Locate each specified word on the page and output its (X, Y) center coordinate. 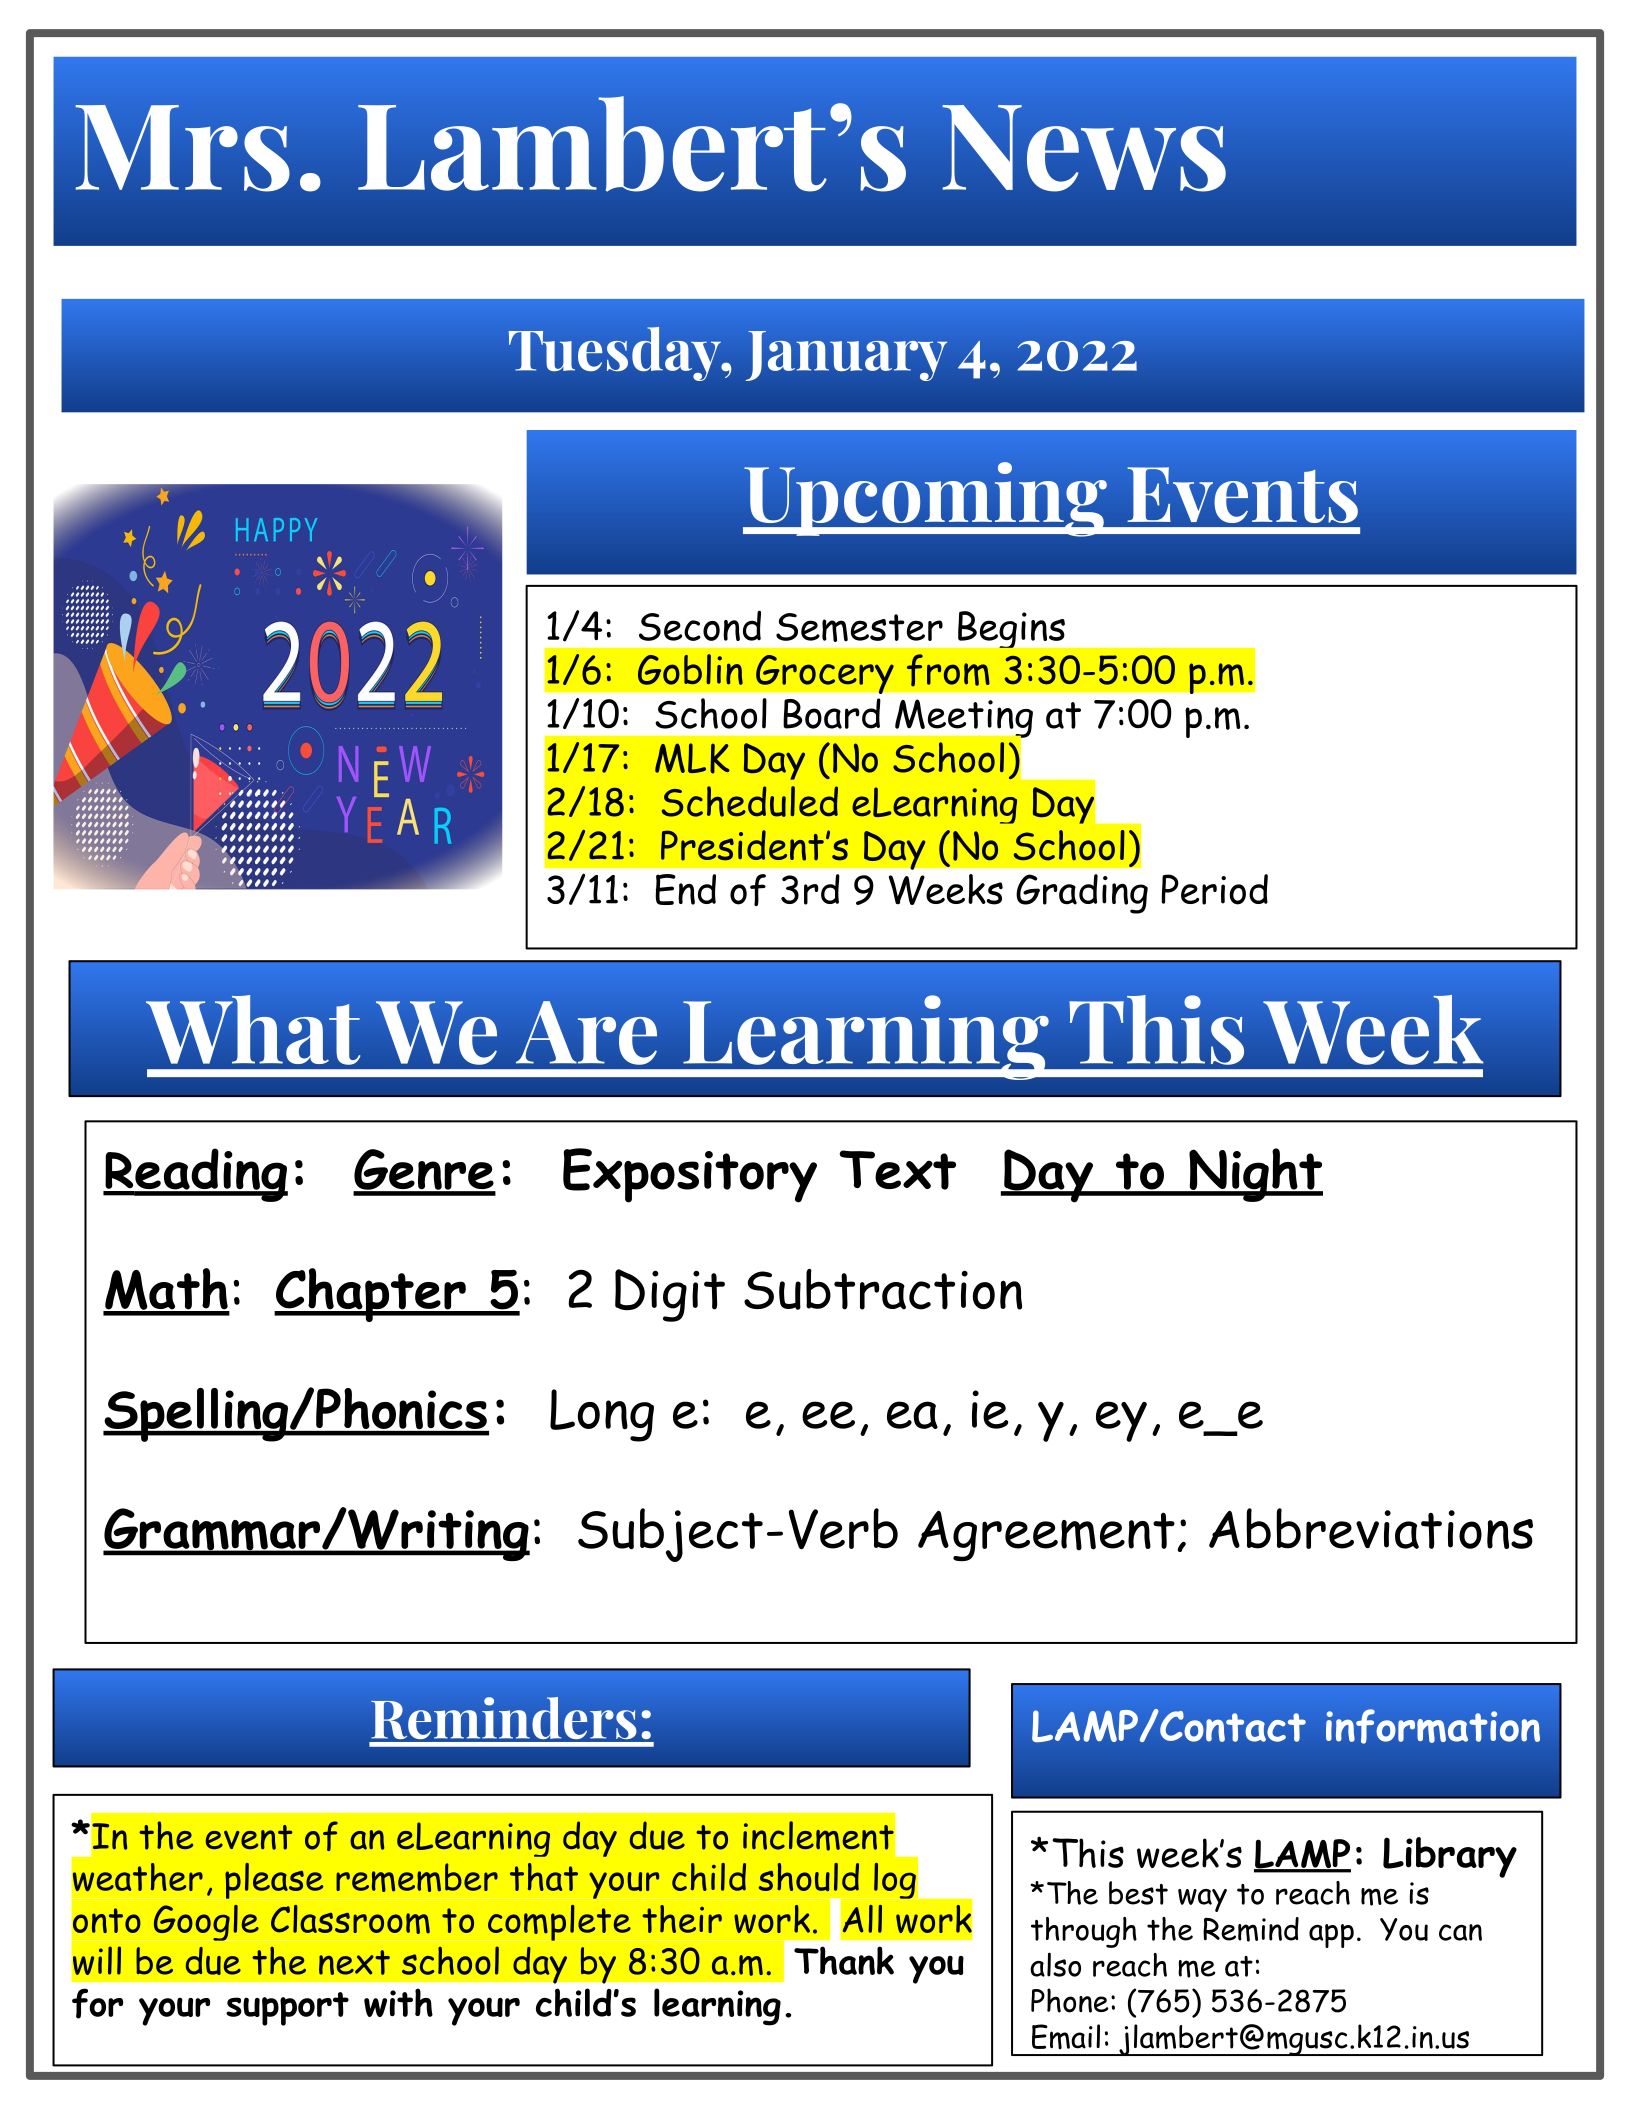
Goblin (690, 669)
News (1084, 148)
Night (1255, 1175)
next (354, 1962)
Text (898, 1170)
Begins (1011, 629)
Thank (844, 1960)
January (846, 356)
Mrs (182, 148)
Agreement (1046, 1535)
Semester (859, 627)
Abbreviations (1371, 1528)
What (253, 1030)
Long (602, 1415)
